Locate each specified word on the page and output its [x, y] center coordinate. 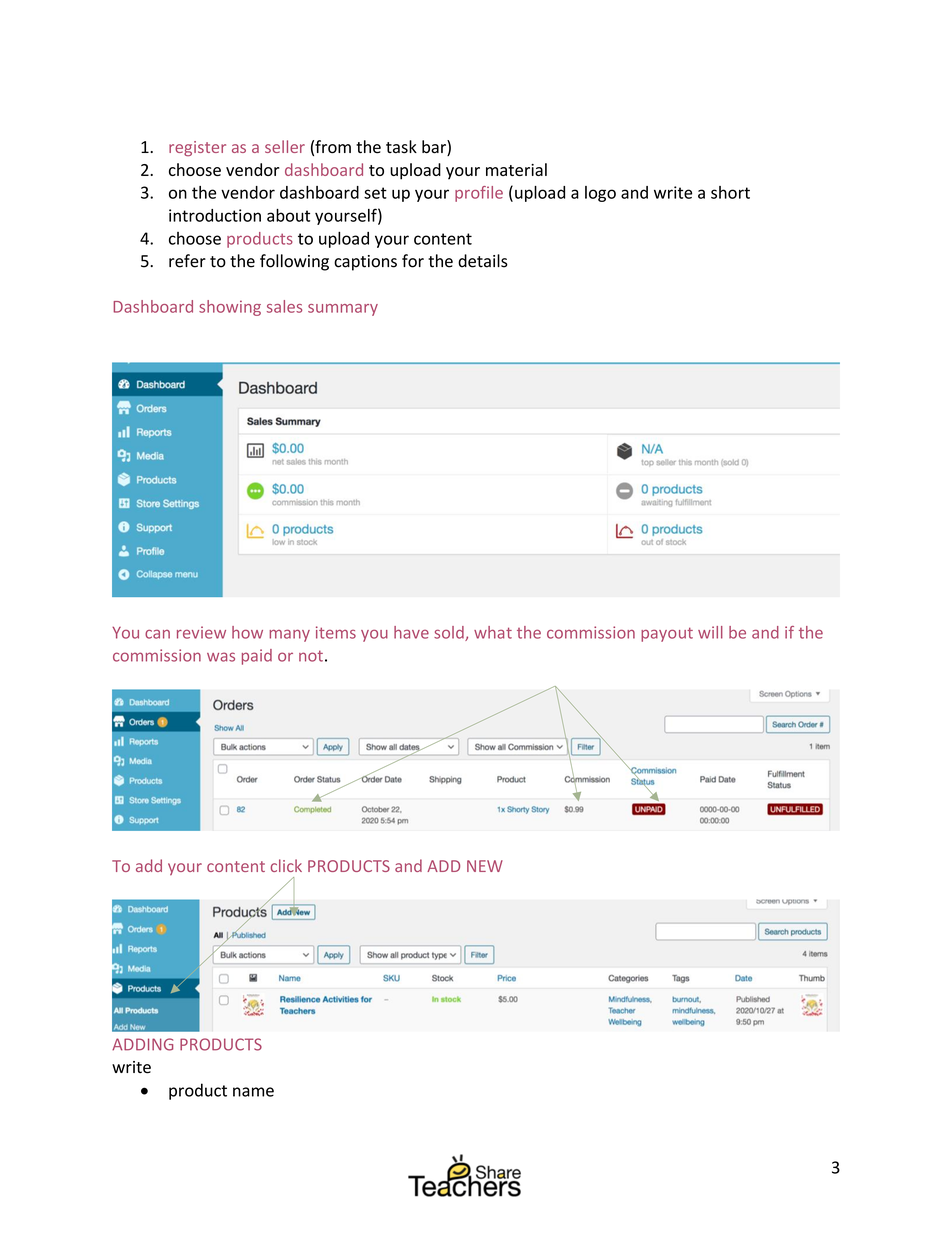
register [197, 148]
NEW [485, 866]
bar [435, 148]
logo [600, 194]
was [221, 657]
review [201, 632]
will [710, 632]
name [253, 1092]
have [411, 632]
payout [667, 634]
